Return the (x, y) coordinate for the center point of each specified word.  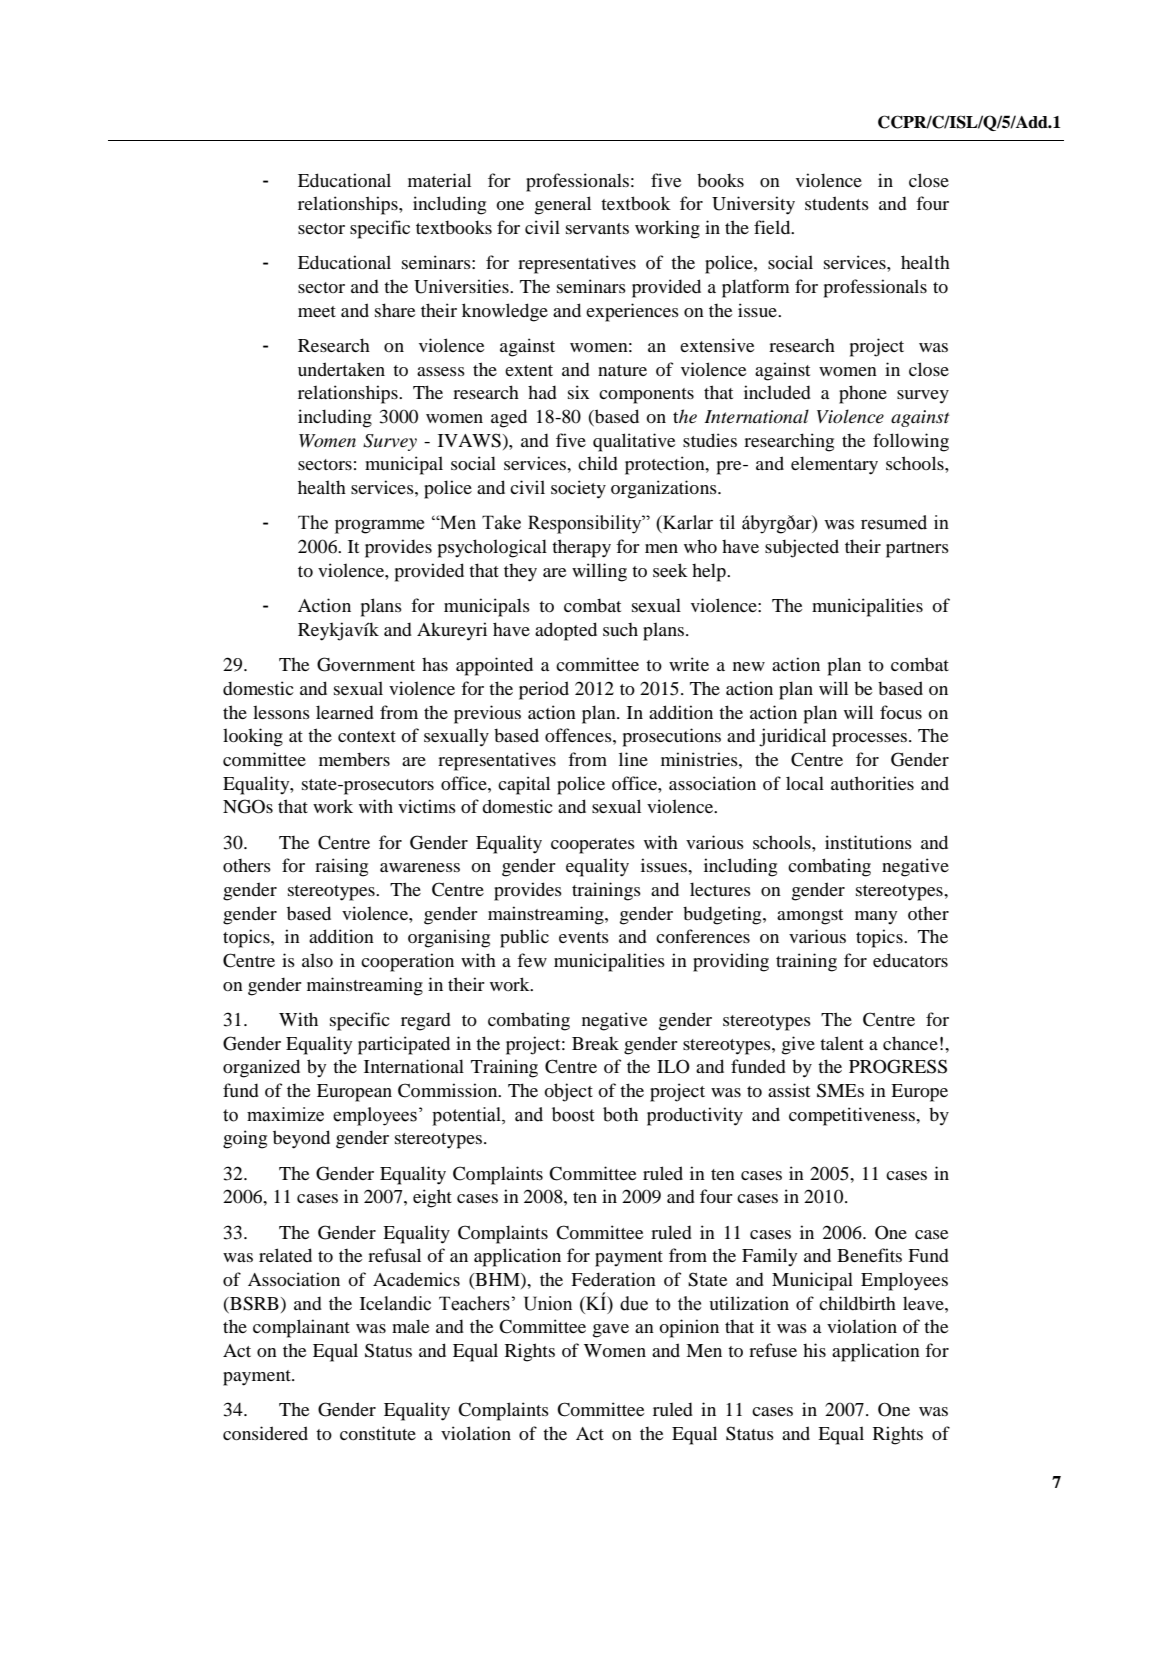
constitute (378, 1433)
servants (597, 228)
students (837, 203)
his (814, 1350)
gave (611, 1331)
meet (317, 311)
